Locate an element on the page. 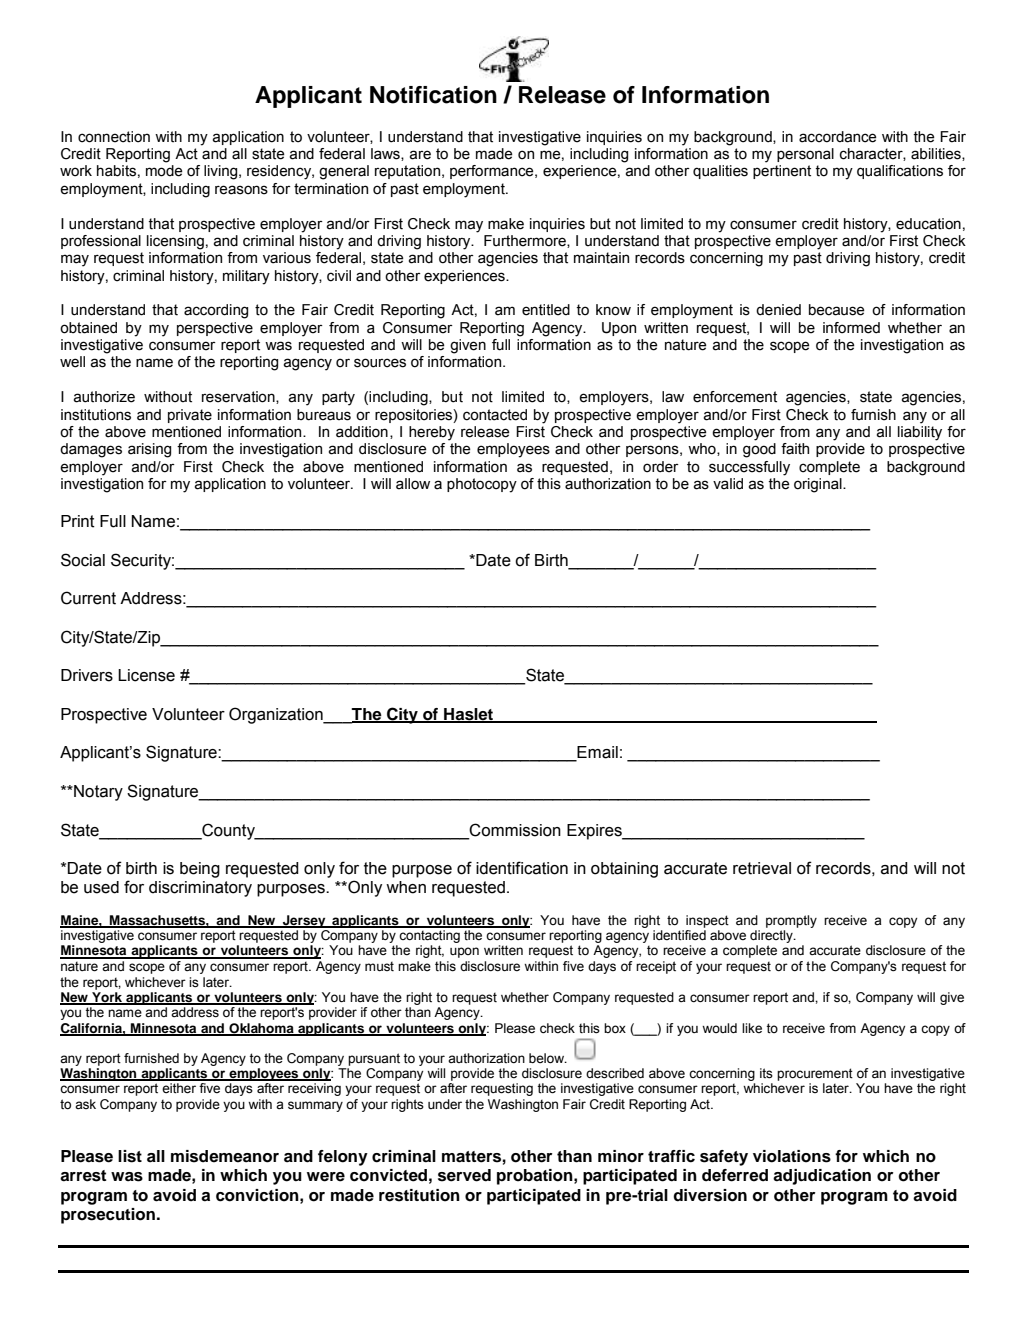 The width and height of the image is (1026, 1328). adjudication is located at coordinates (822, 1177).
